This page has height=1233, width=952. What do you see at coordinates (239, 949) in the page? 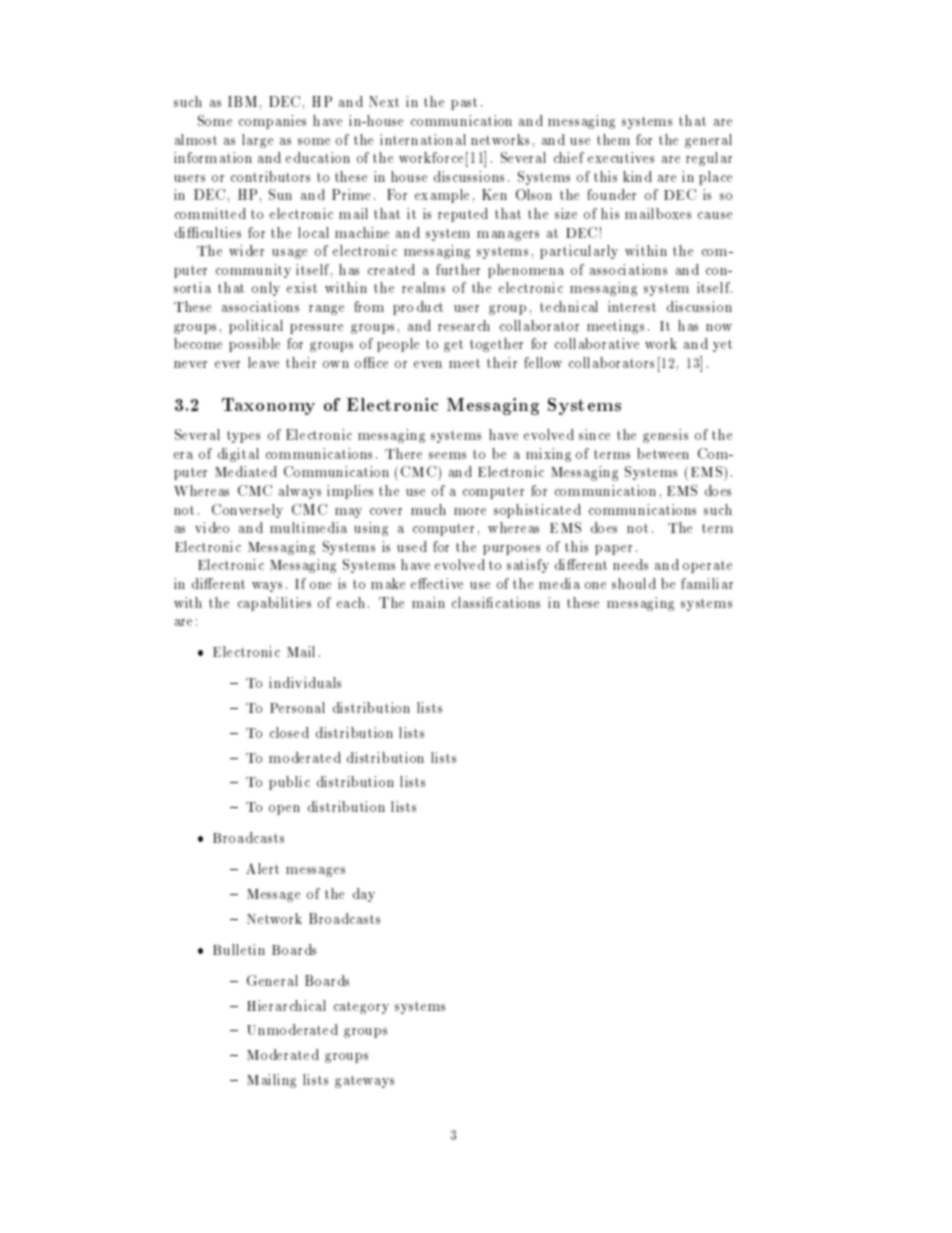
I see `Bulletin` at bounding box center [239, 949].
